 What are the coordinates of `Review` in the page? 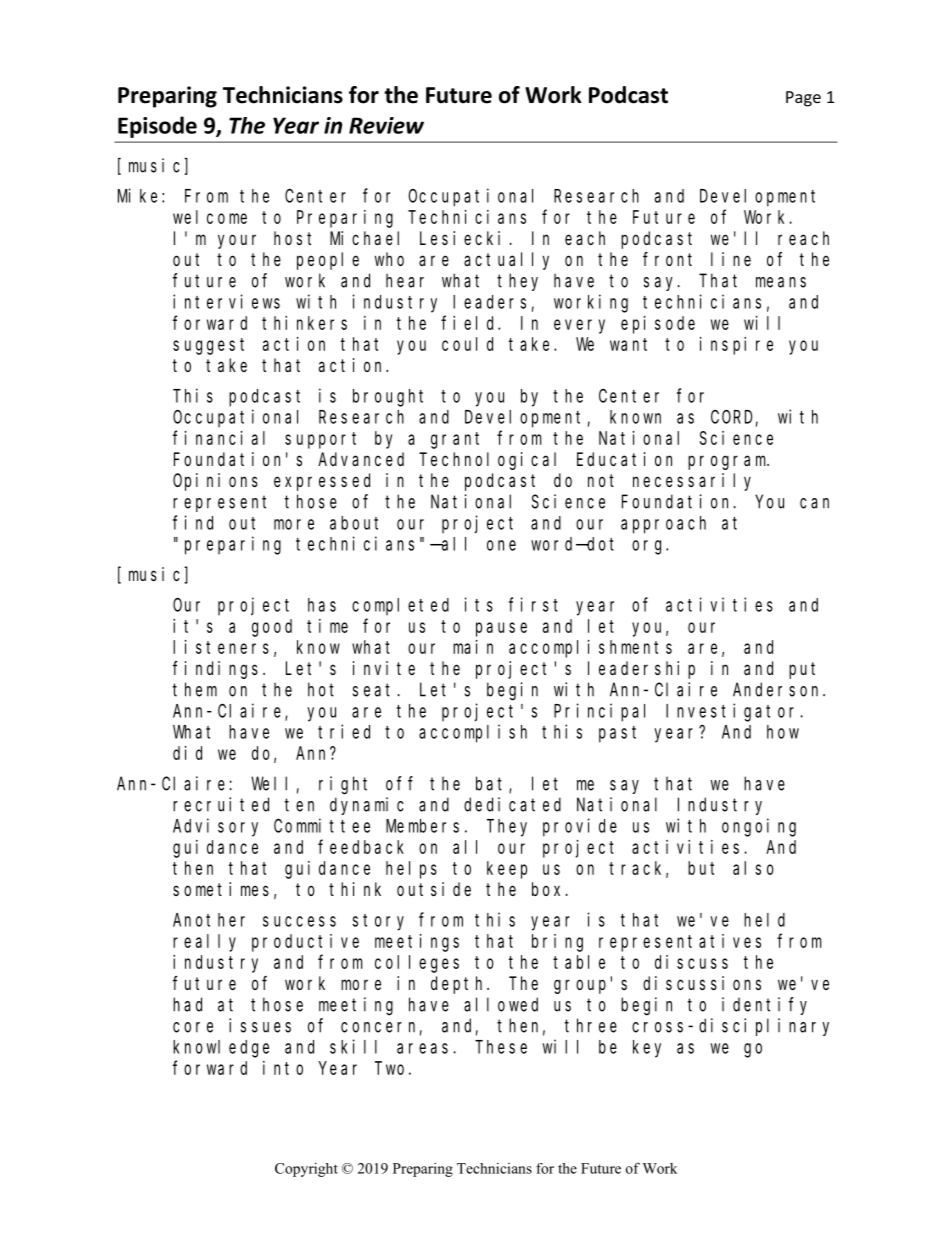 It's located at (386, 125).
